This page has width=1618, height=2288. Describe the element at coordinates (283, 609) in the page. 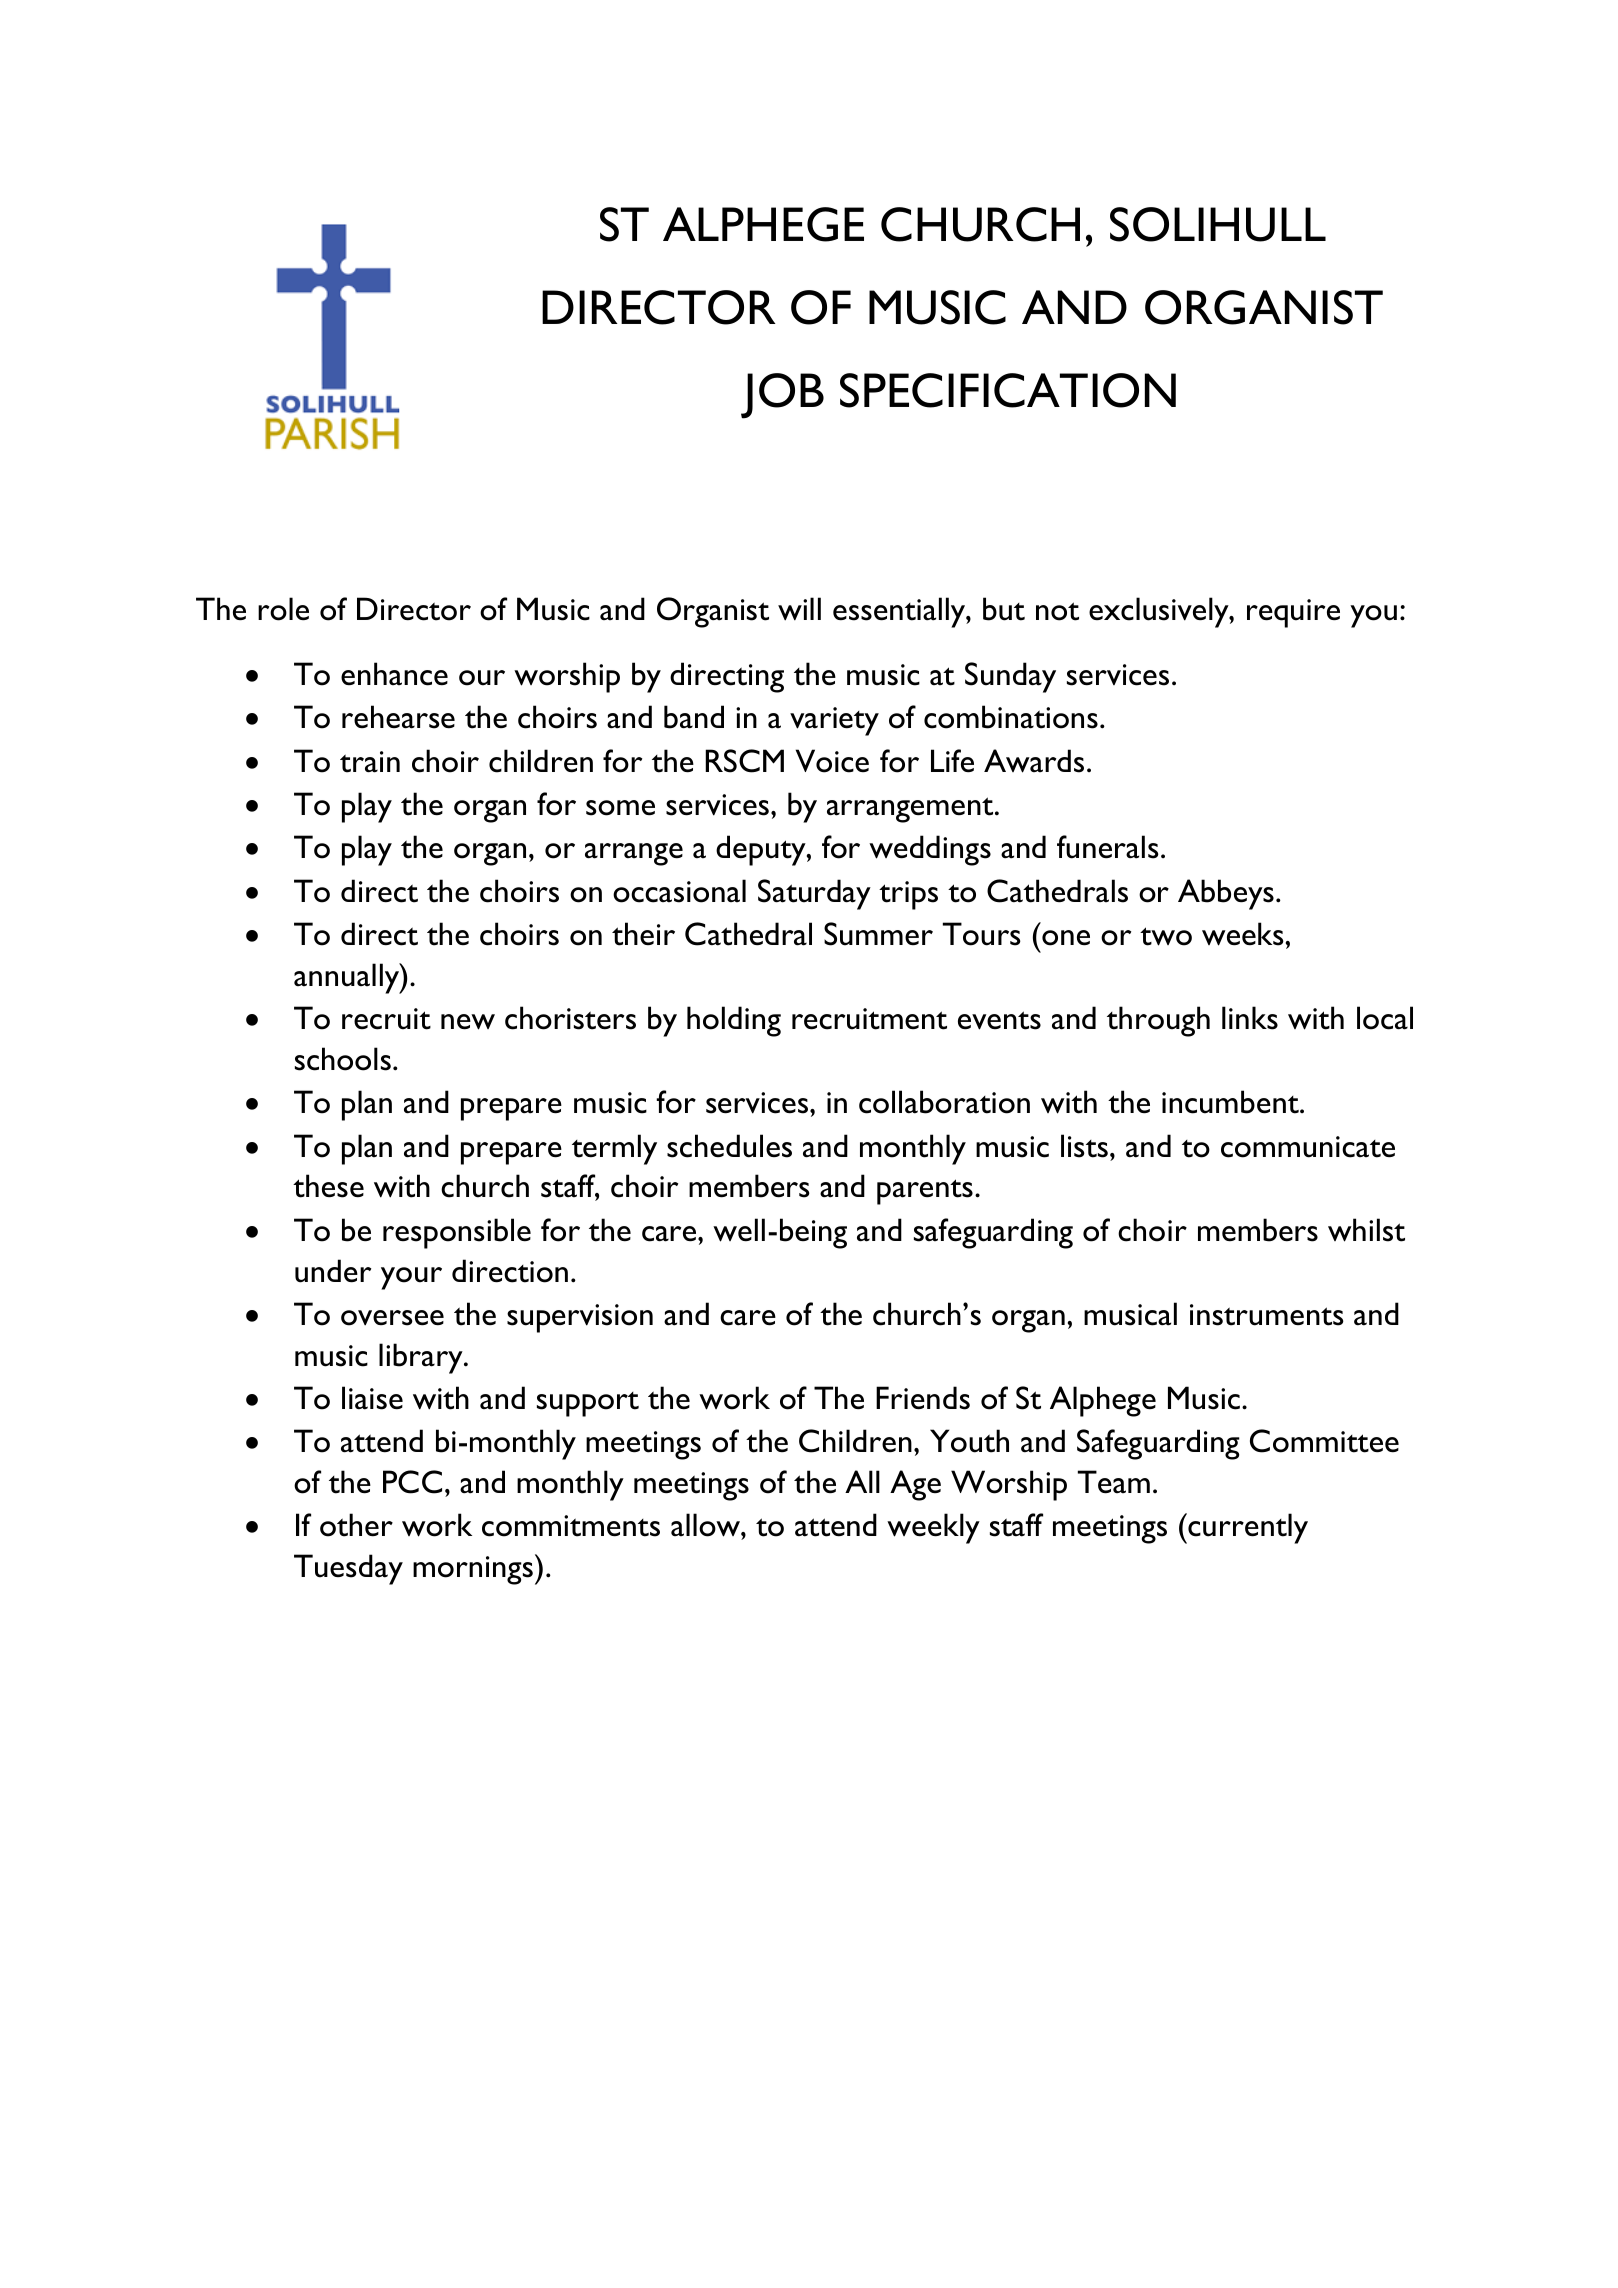

I see `role` at that location.
